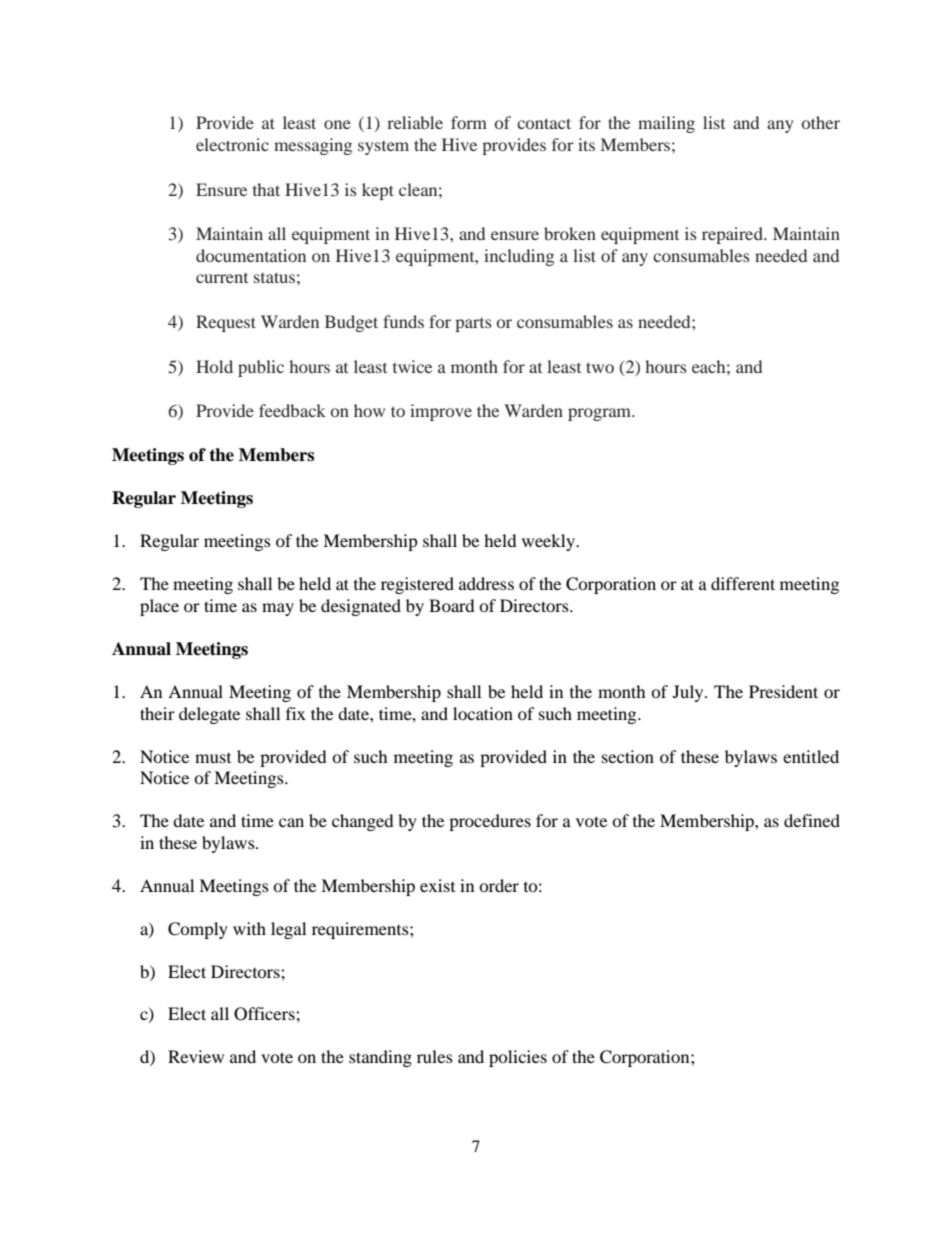 This screenshot has width=952, height=1233. Describe the element at coordinates (601, 414) in the screenshot. I see `program` at that location.
